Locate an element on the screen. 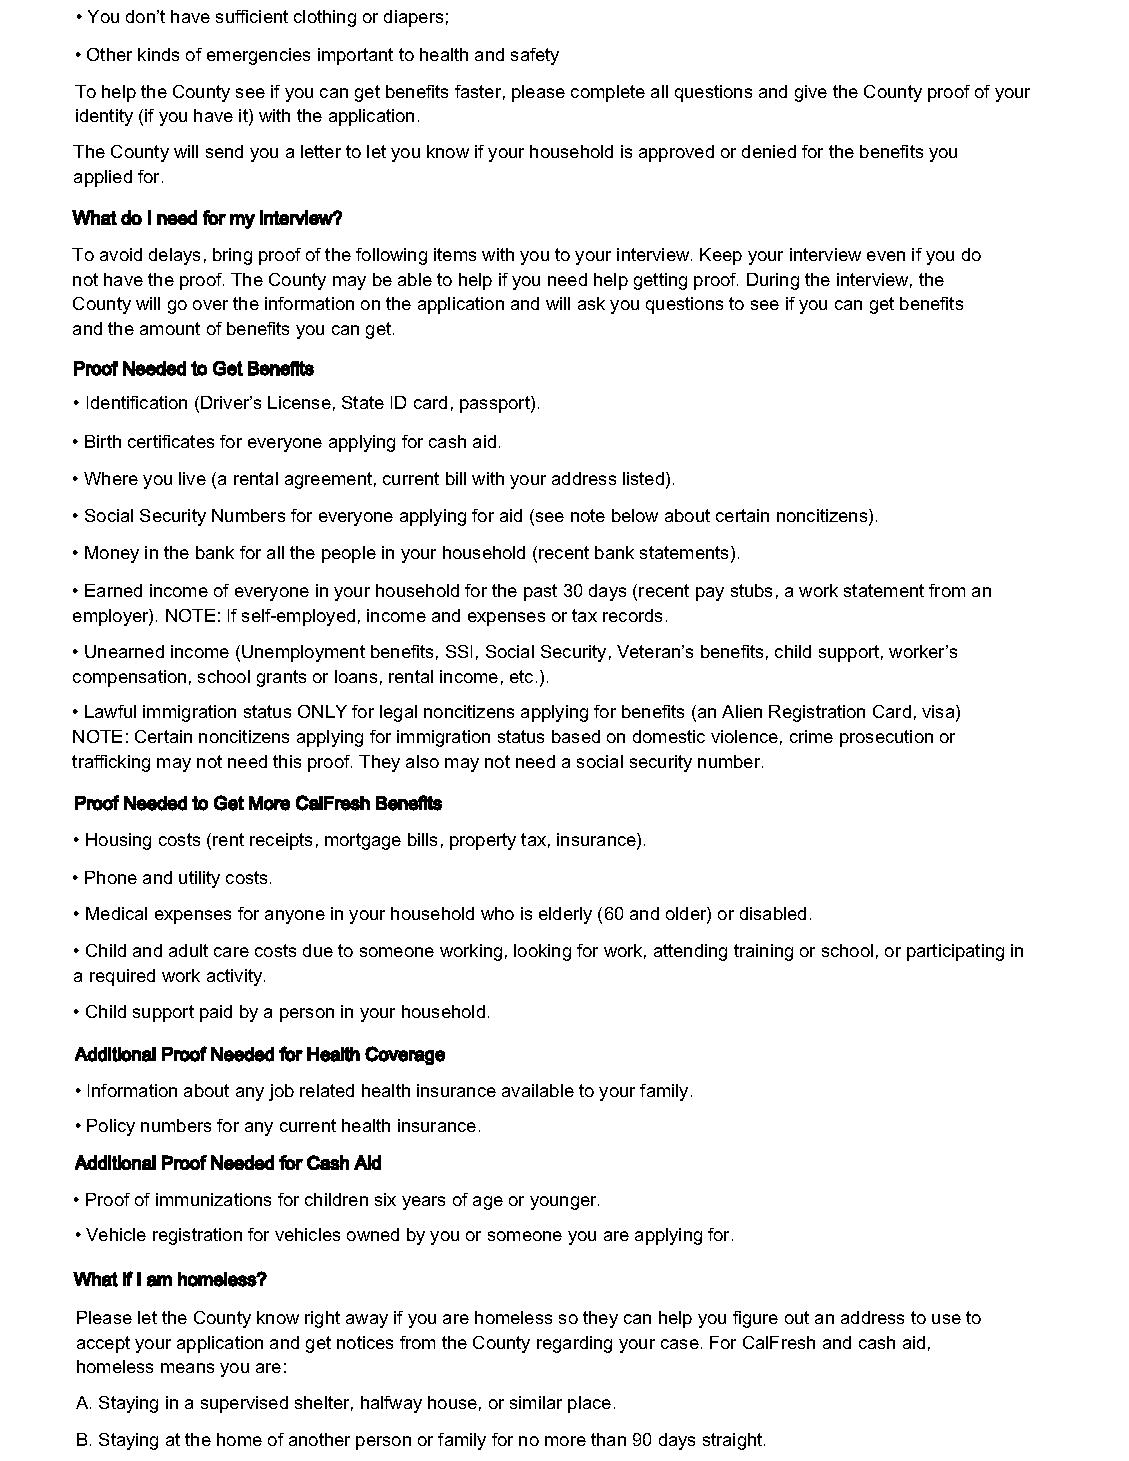 The height and width of the screenshot is (1461, 1129). give is located at coordinates (811, 93).
